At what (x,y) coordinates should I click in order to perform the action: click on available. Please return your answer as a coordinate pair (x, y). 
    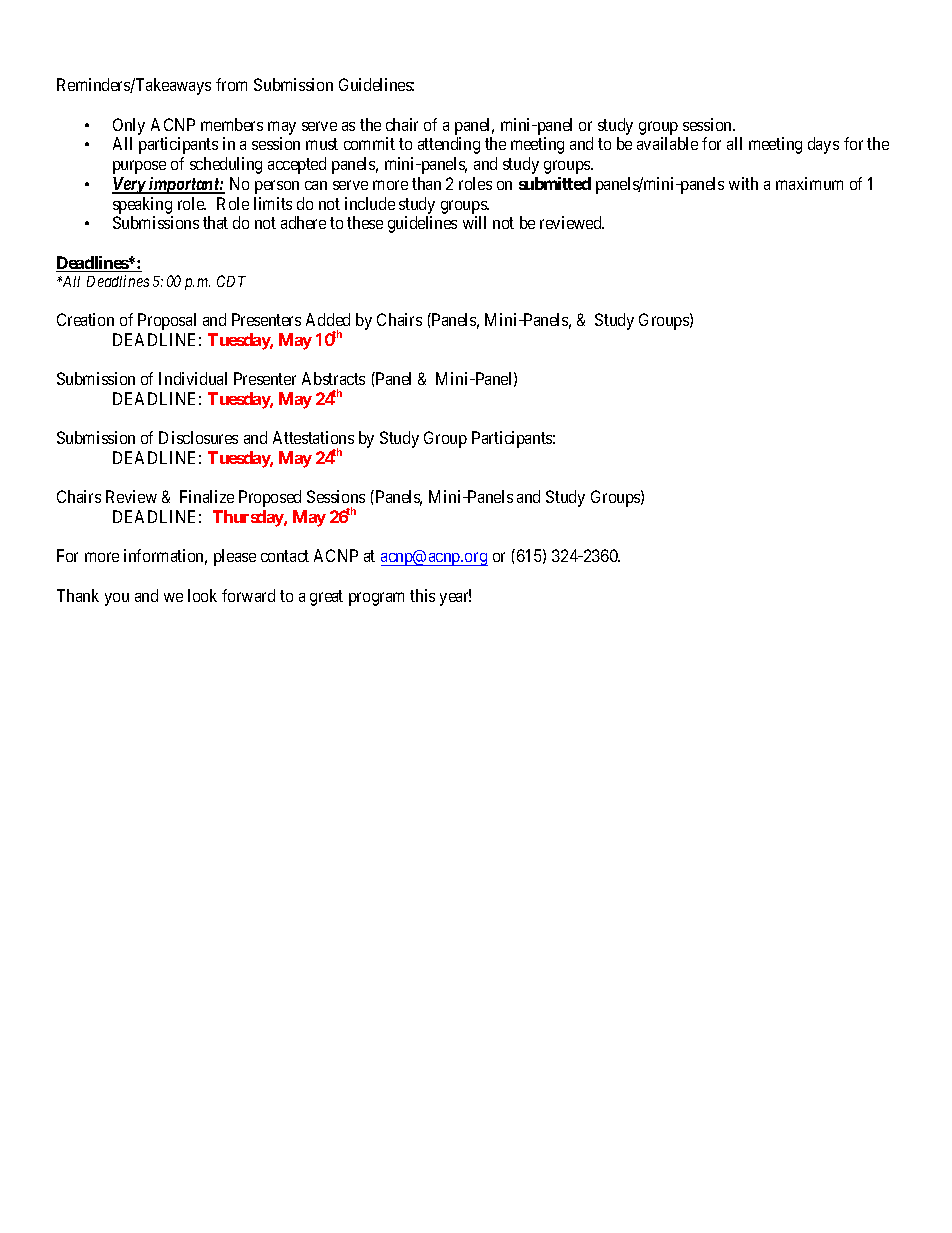
    Looking at the image, I should click on (667, 143).
